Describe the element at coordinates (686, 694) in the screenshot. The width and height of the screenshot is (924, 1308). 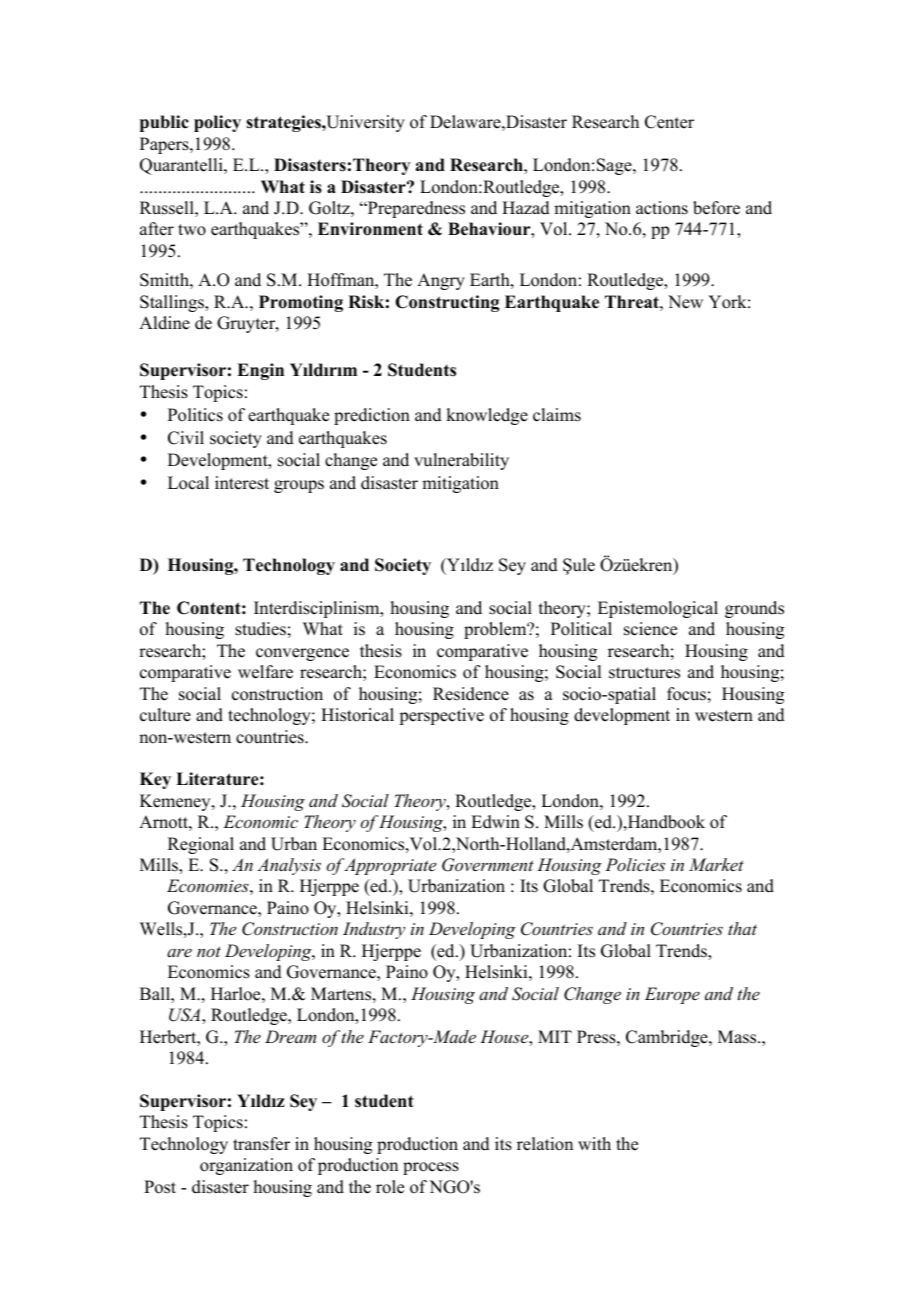
I see `focus` at that location.
